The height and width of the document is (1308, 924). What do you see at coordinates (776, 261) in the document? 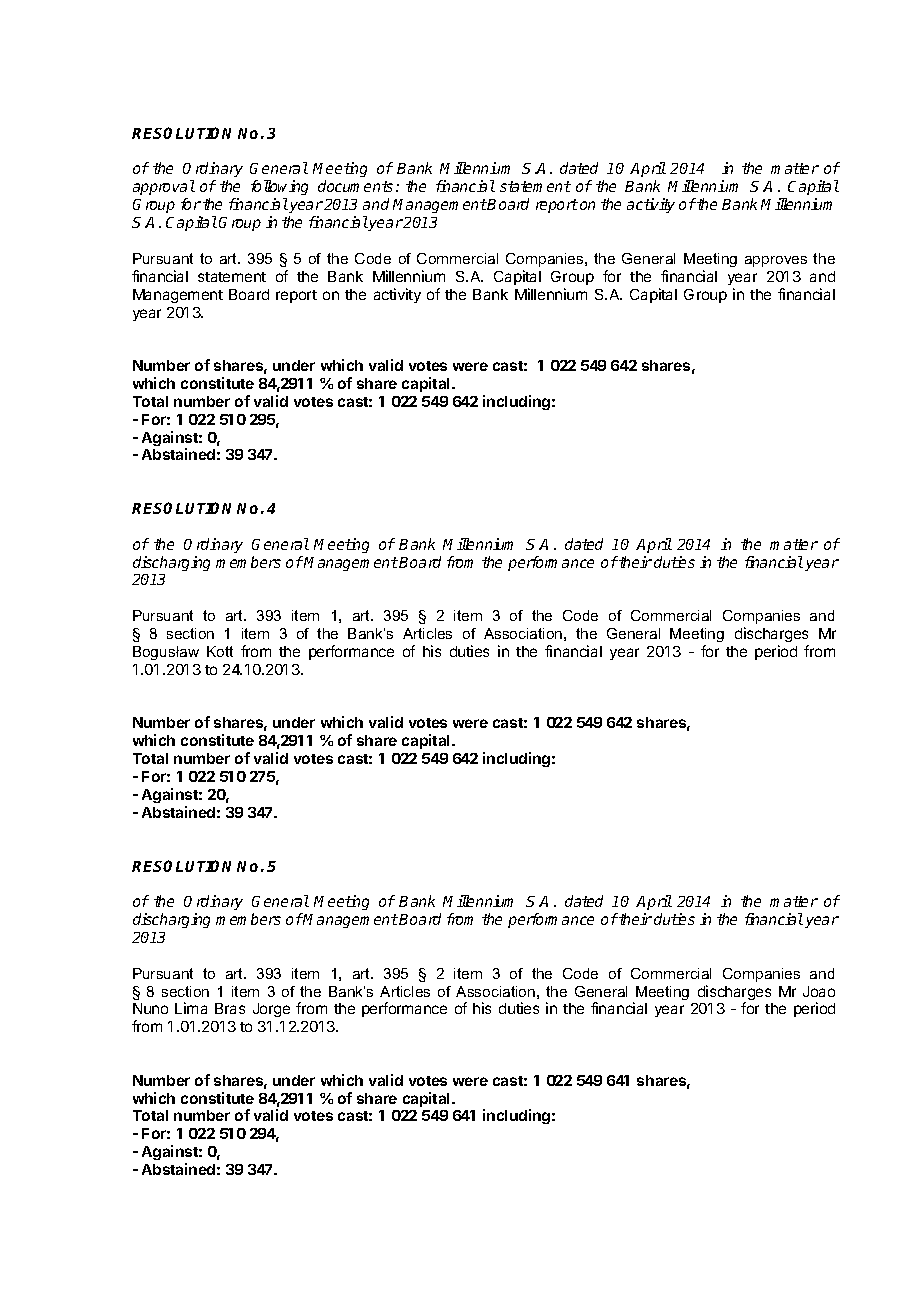
I see `approves` at bounding box center [776, 261].
